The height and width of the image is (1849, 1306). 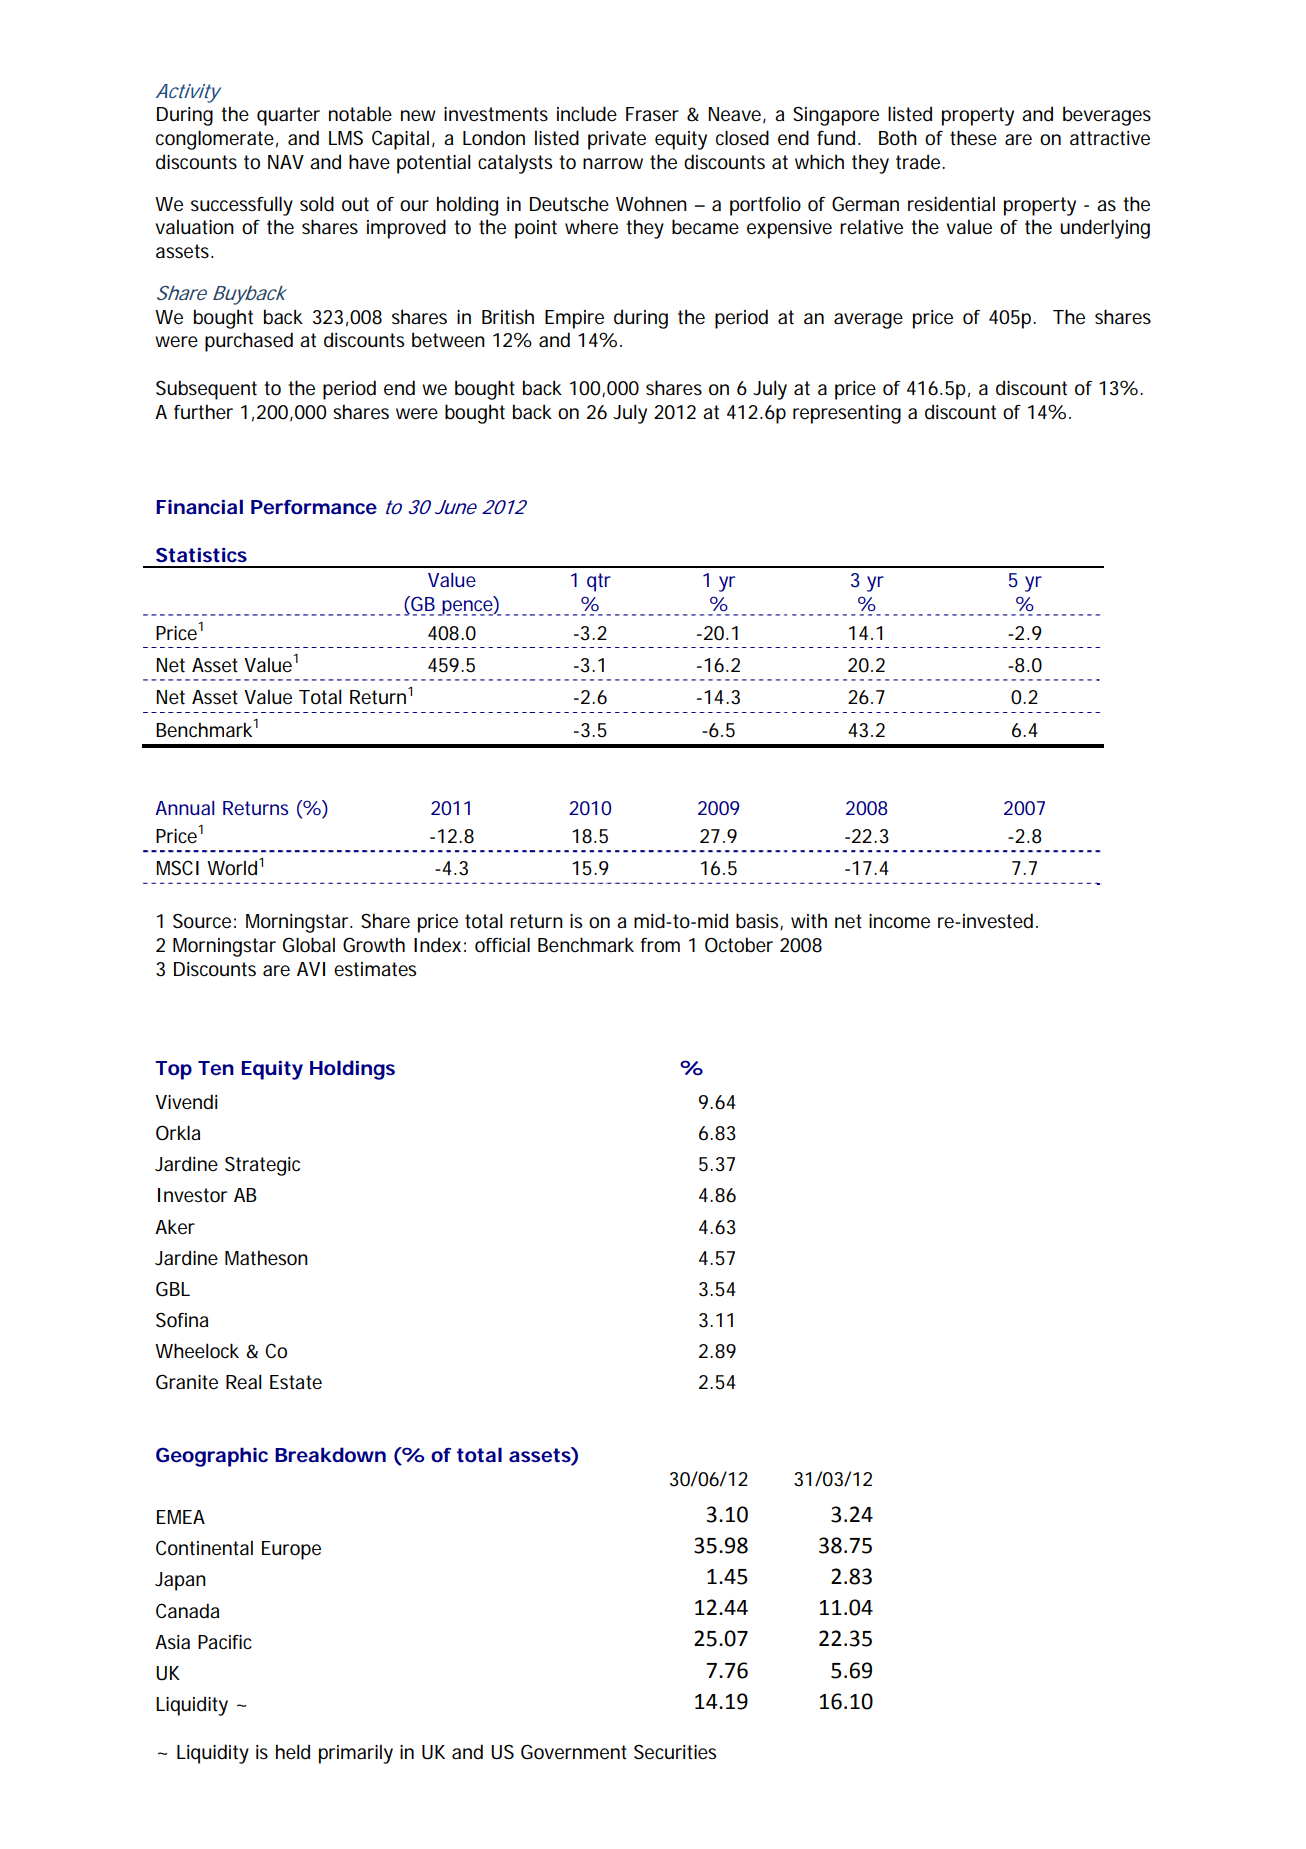 What do you see at coordinates (899, 921) in the image?
I see `income` at bounding box center [899, 921].
